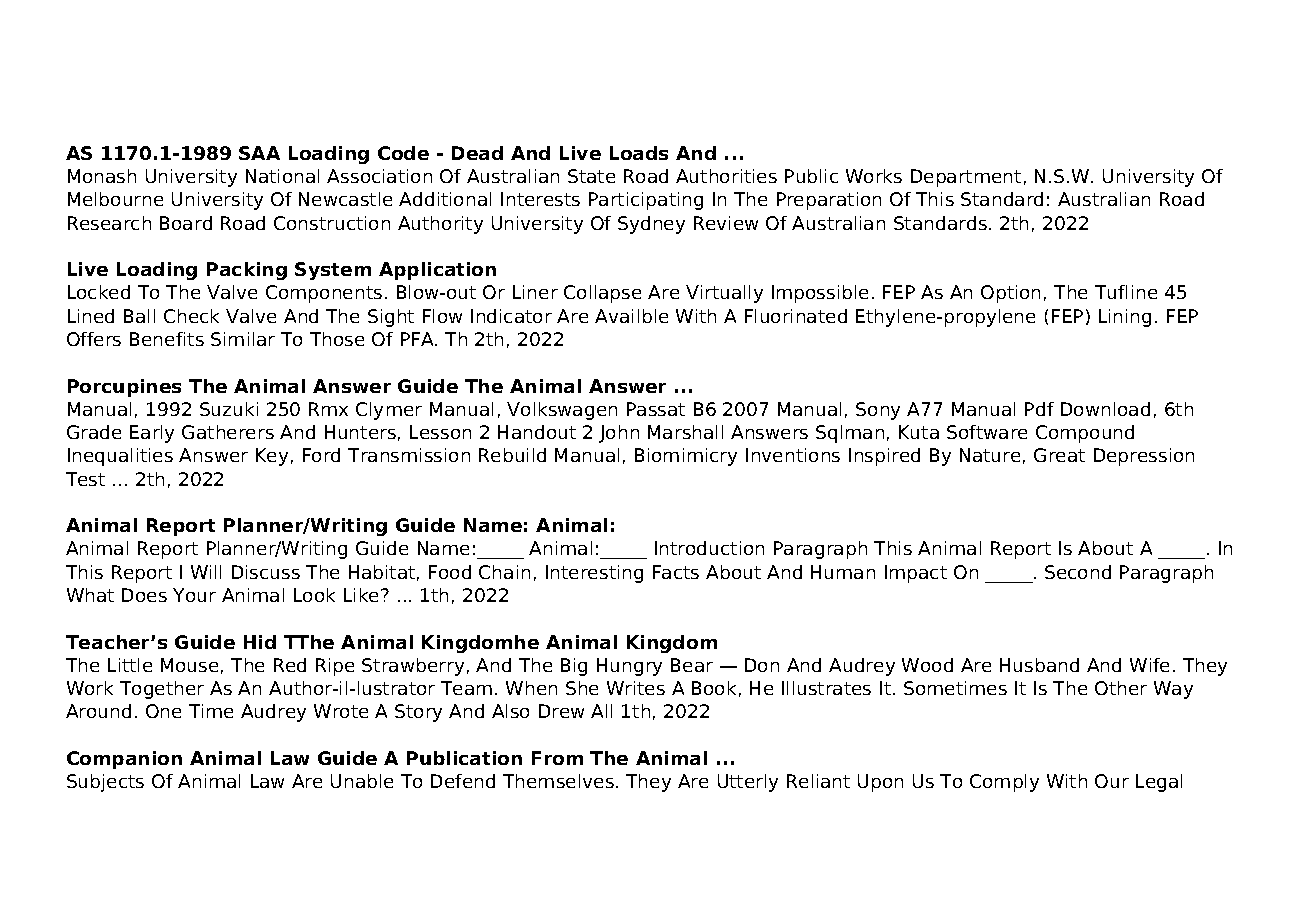  Describe the element at coordinates (1078, 572) in the document. I see `Second` at that location.
